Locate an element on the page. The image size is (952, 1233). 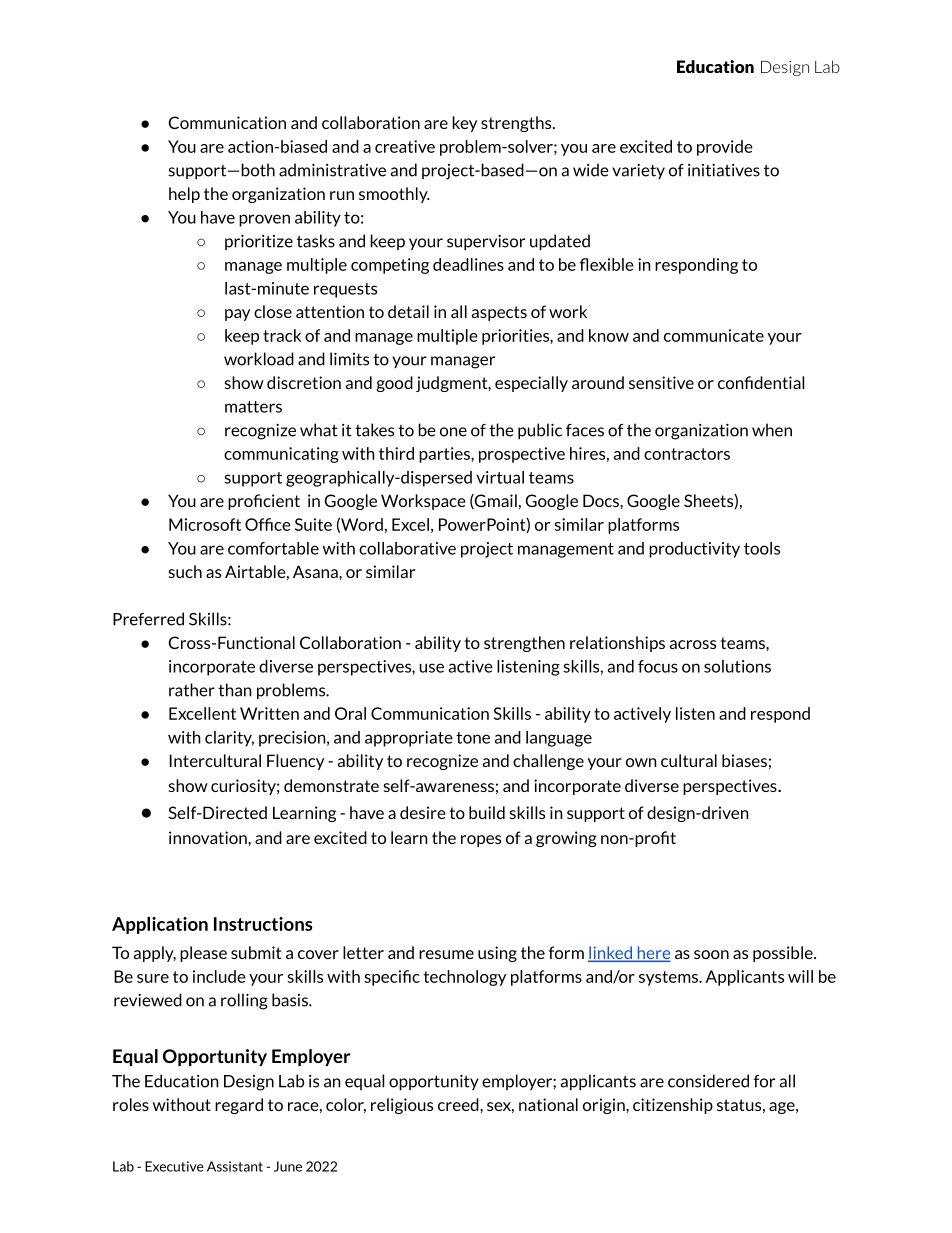
innovation is located at coordinates (209, 837).
